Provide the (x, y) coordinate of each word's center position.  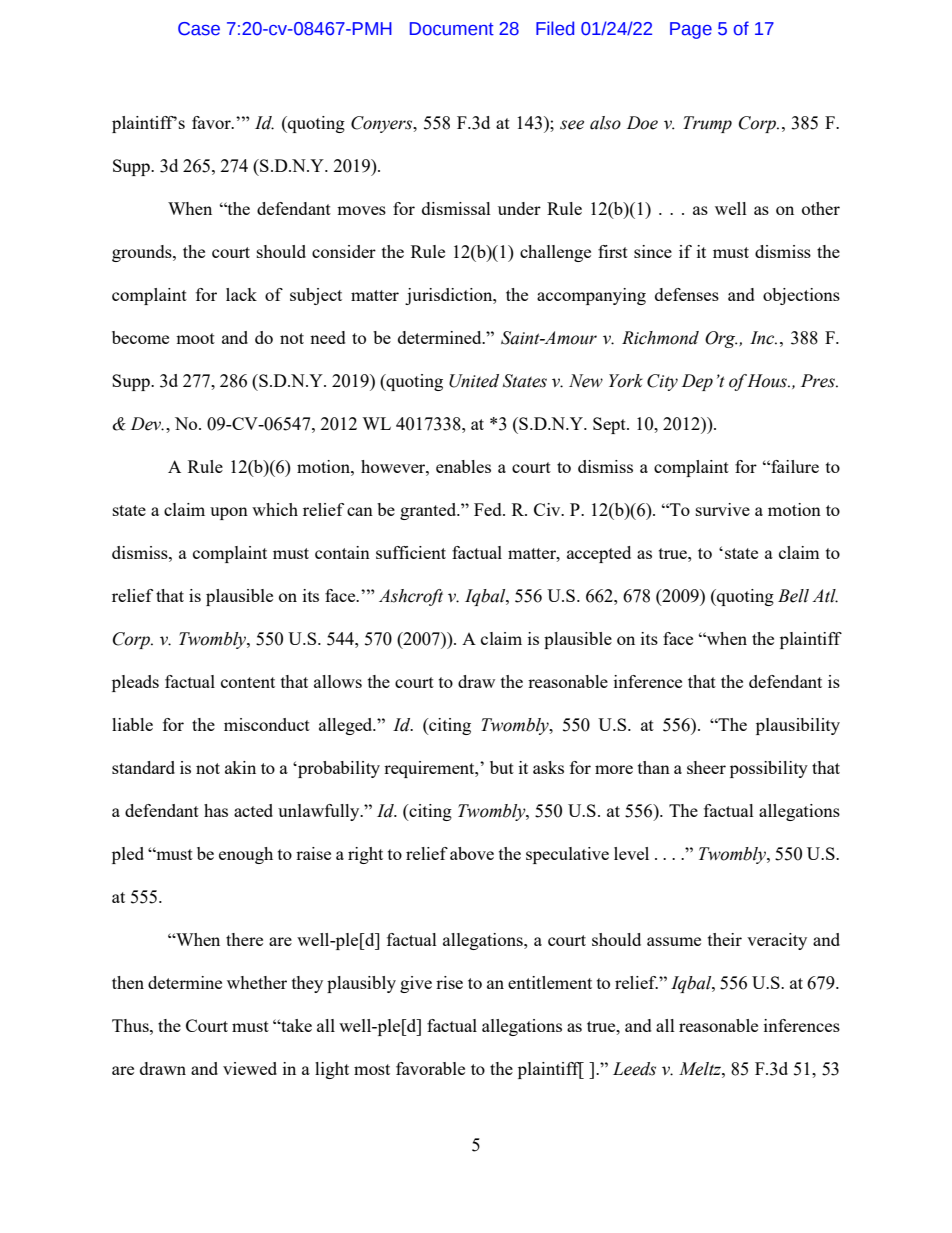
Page (691, 30)
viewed (250, 1068)
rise (449, 982)
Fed (489, 509)
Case (199, 29)
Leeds (634, 1069)
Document (452, 29)
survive (723, 509)
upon (229, 513)
